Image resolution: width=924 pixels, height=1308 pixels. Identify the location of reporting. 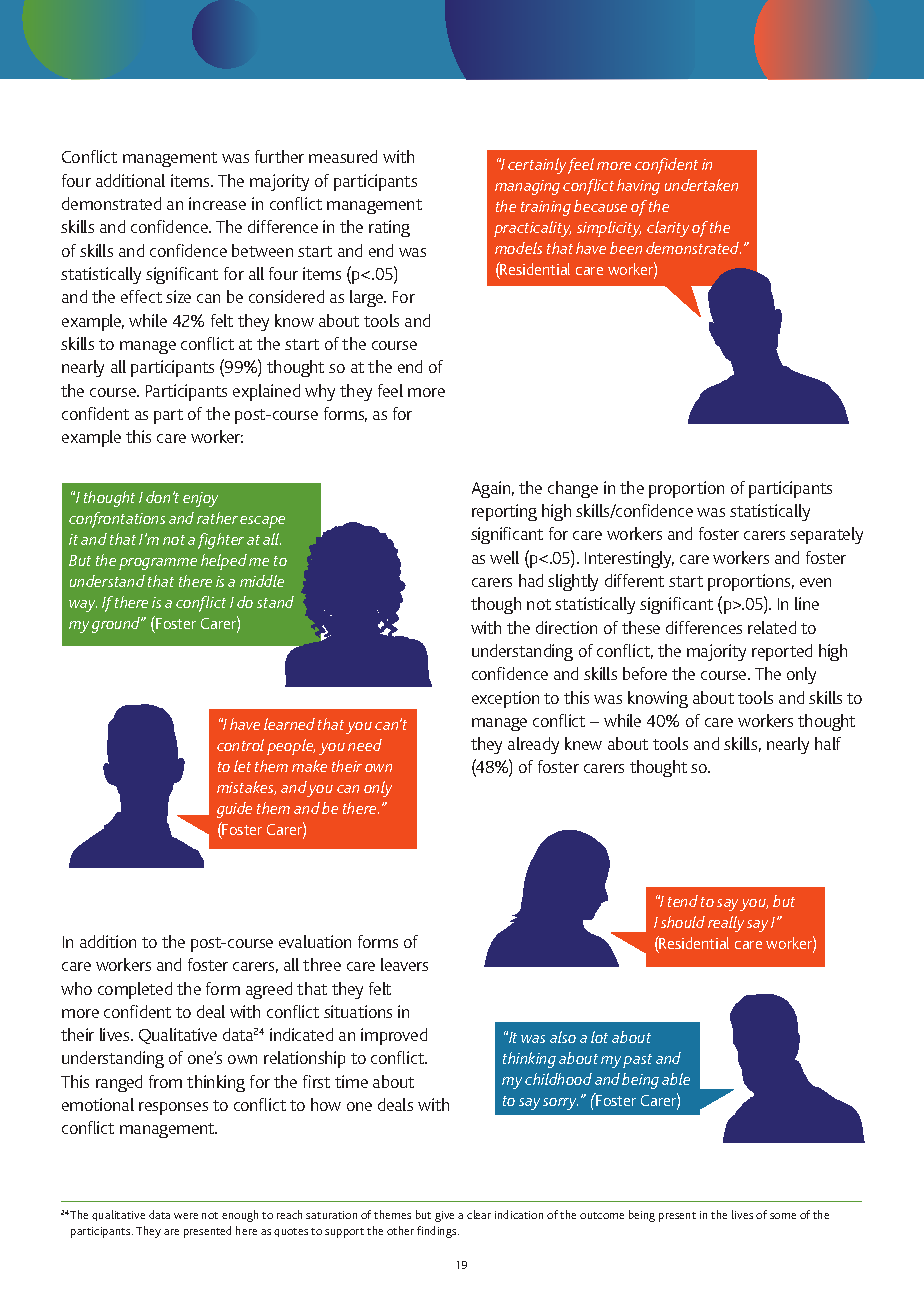
(504, 512).
